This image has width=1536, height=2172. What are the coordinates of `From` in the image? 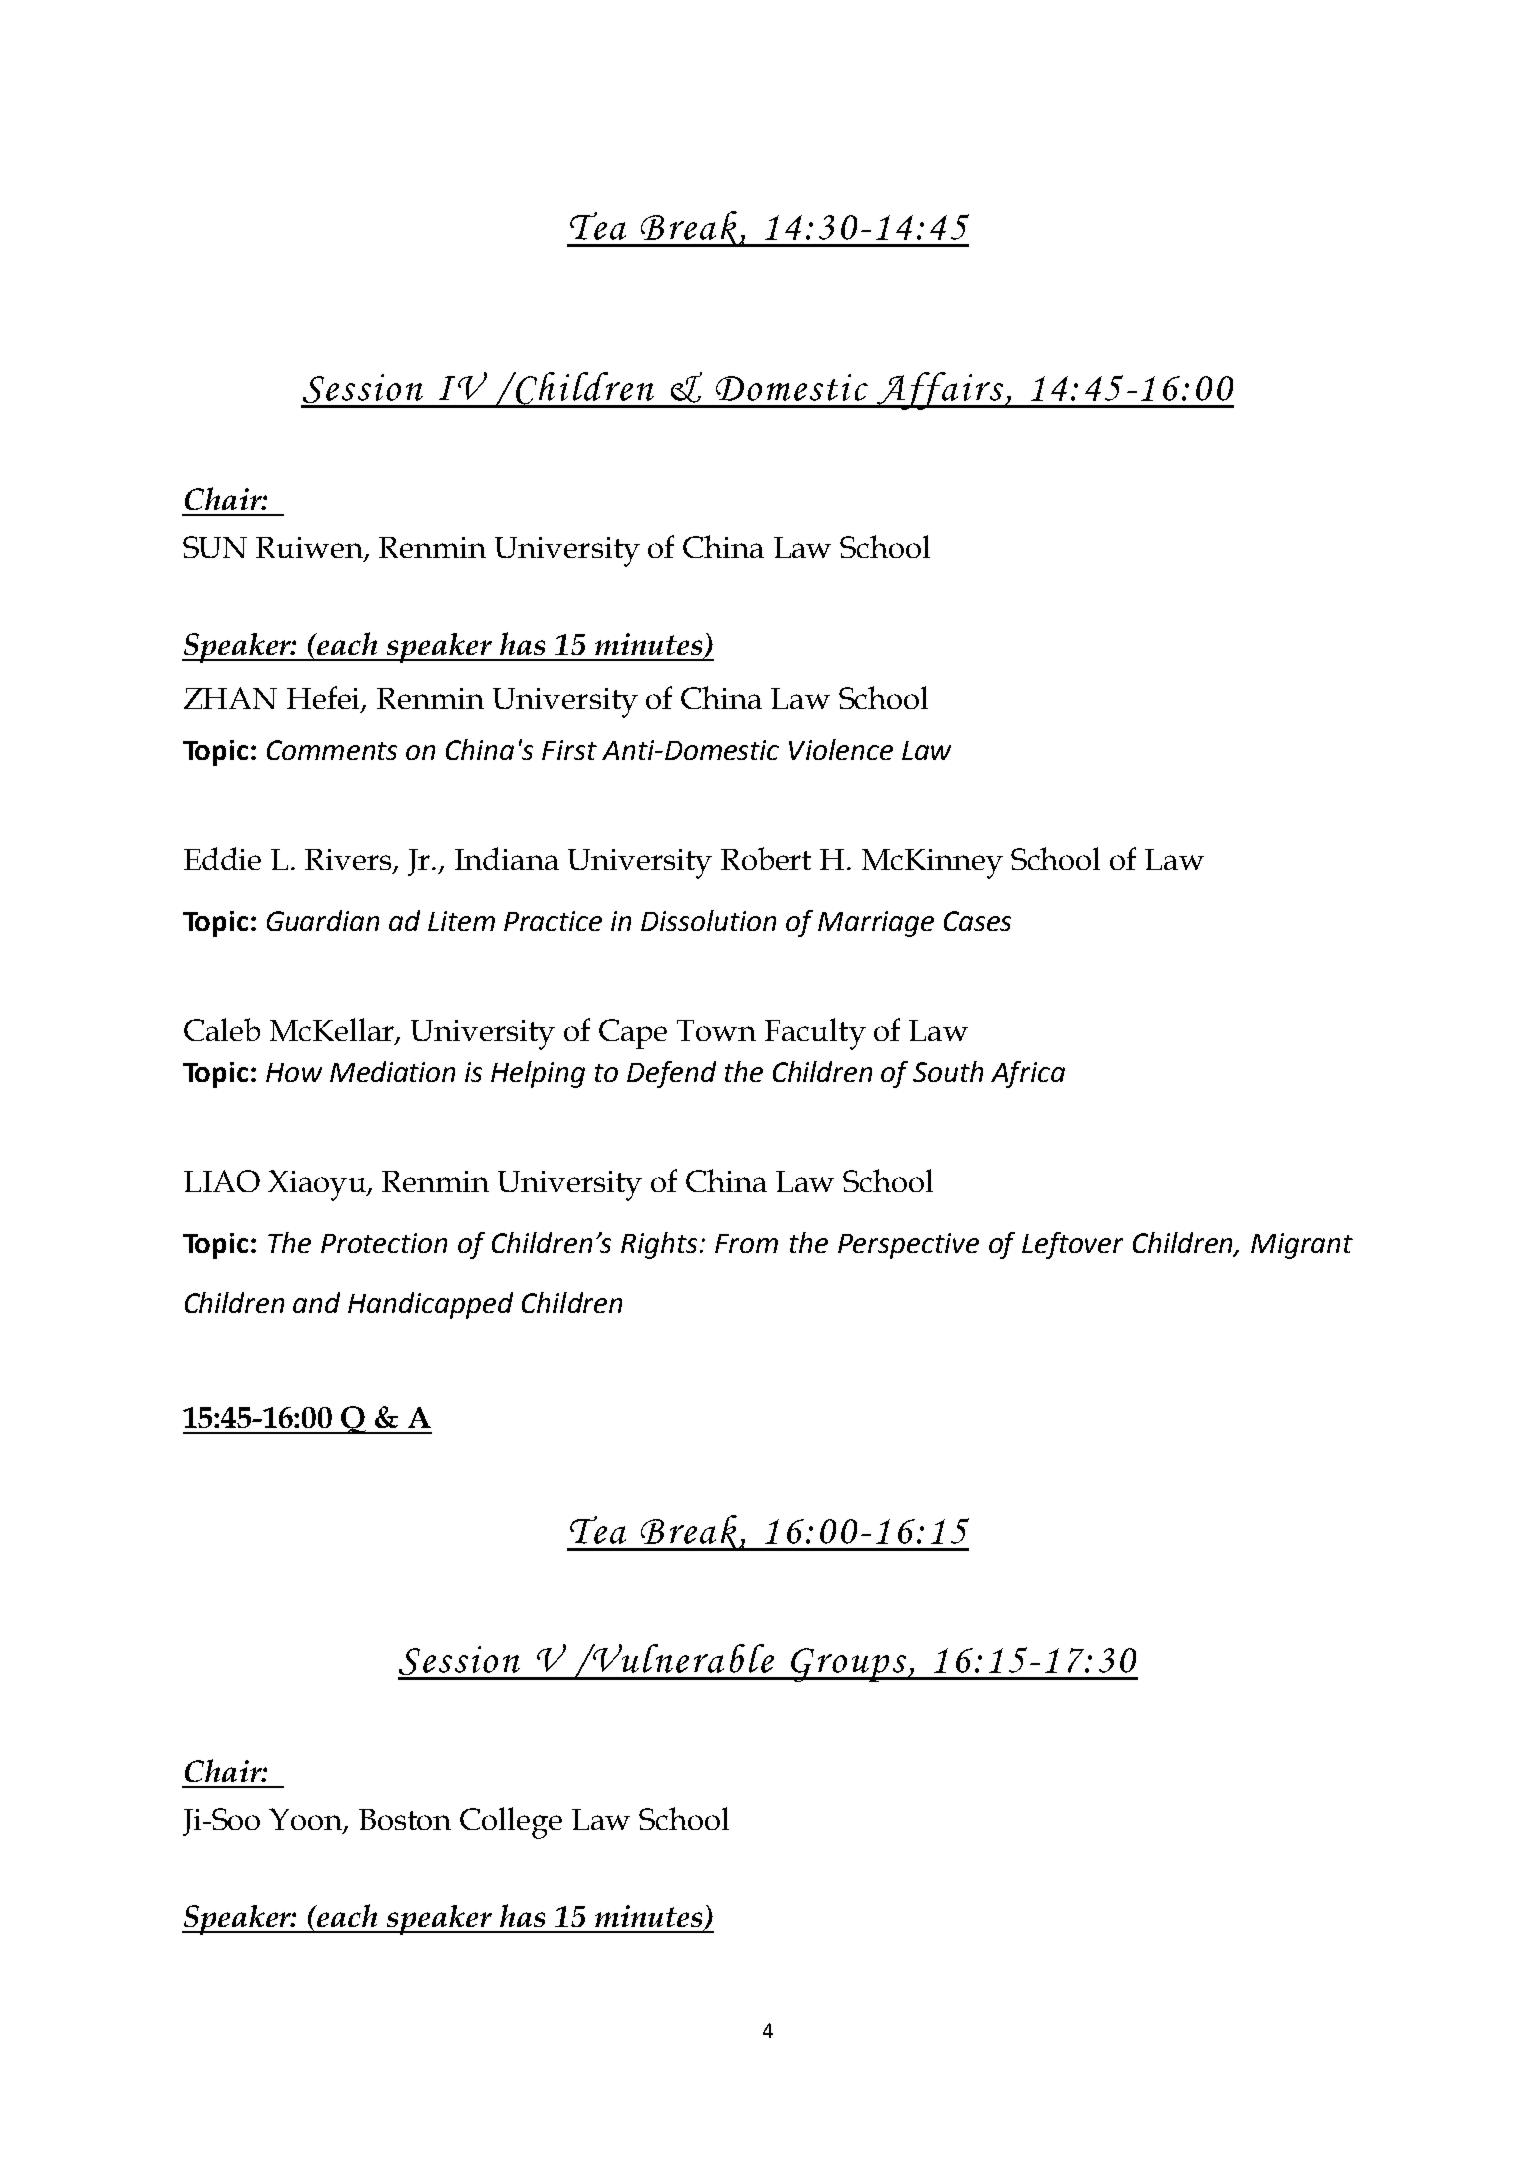 It's located at (746, 1243).
